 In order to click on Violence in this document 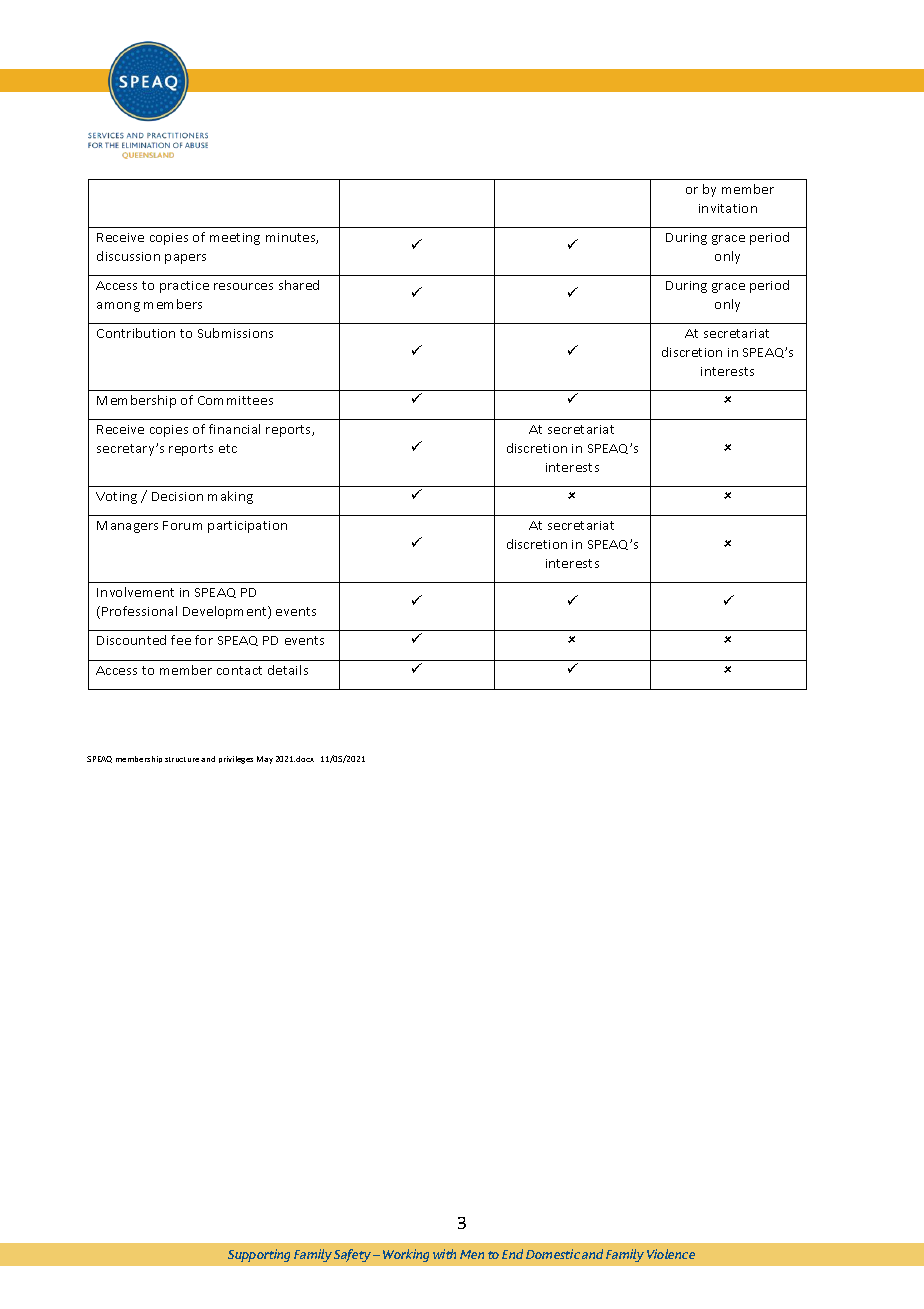, I will do `click(671, 1254)`.
